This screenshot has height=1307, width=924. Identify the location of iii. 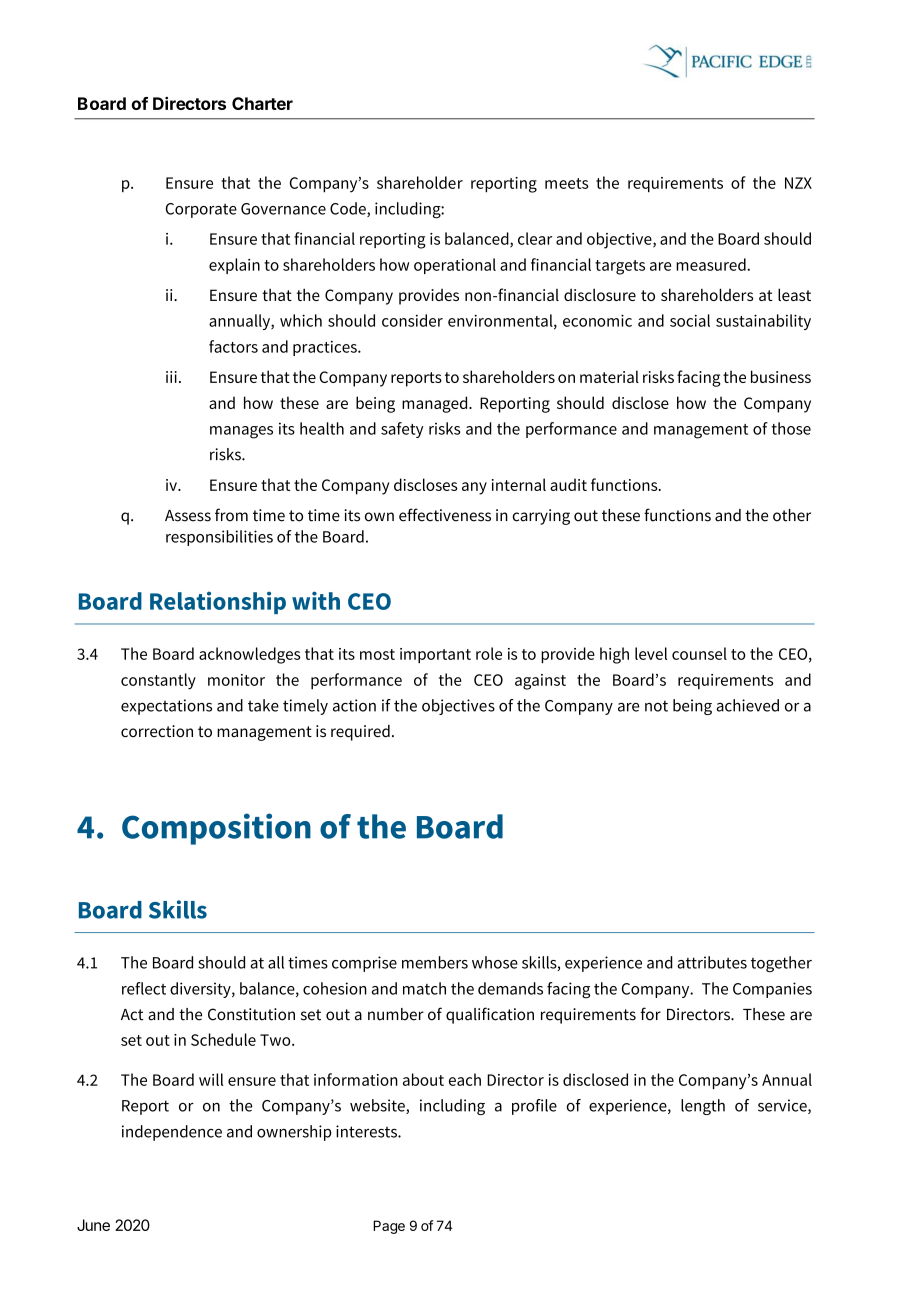
(171, 377).
